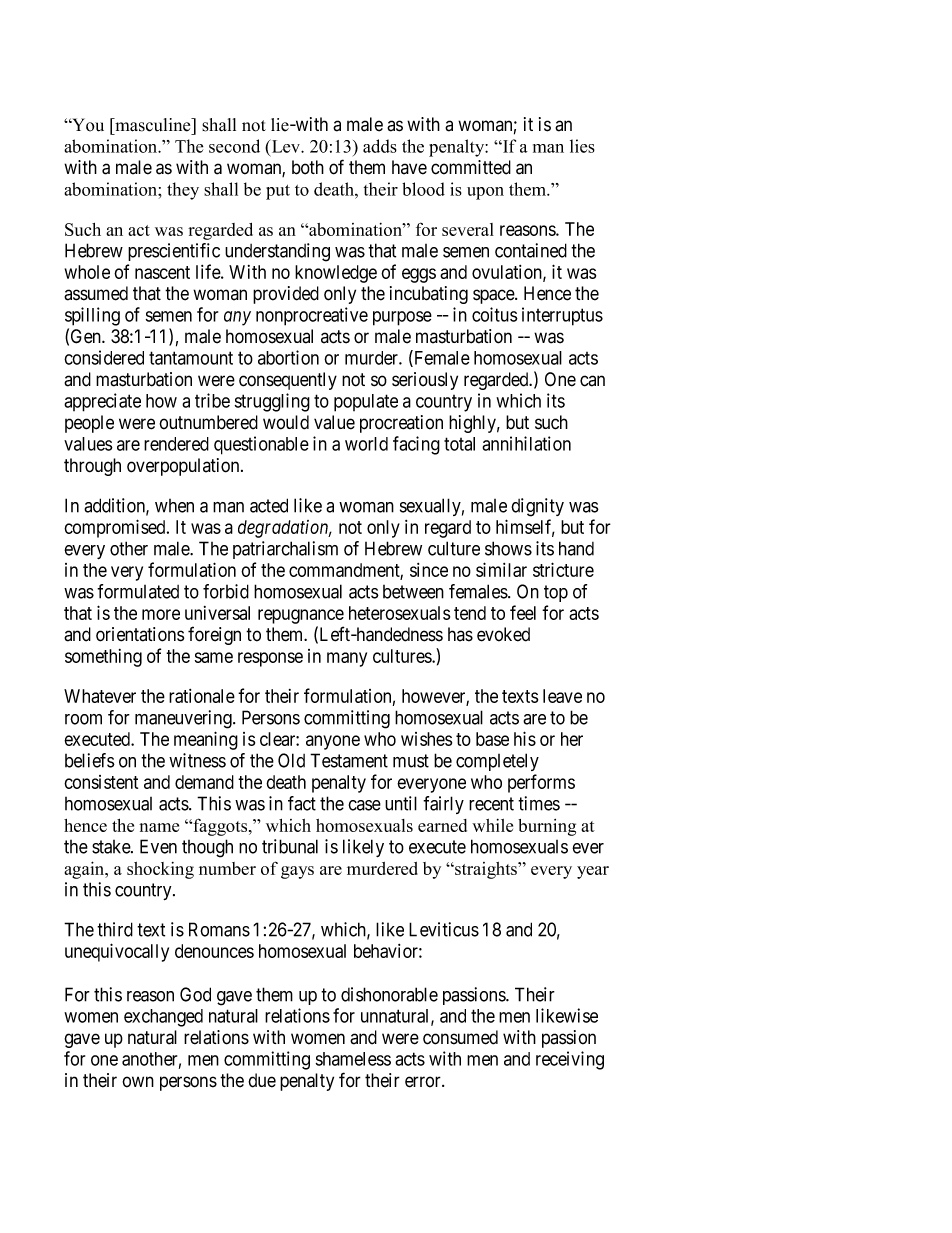  Describe the element at coordinates (366, 403) in the page. I see `populate` at that location.
